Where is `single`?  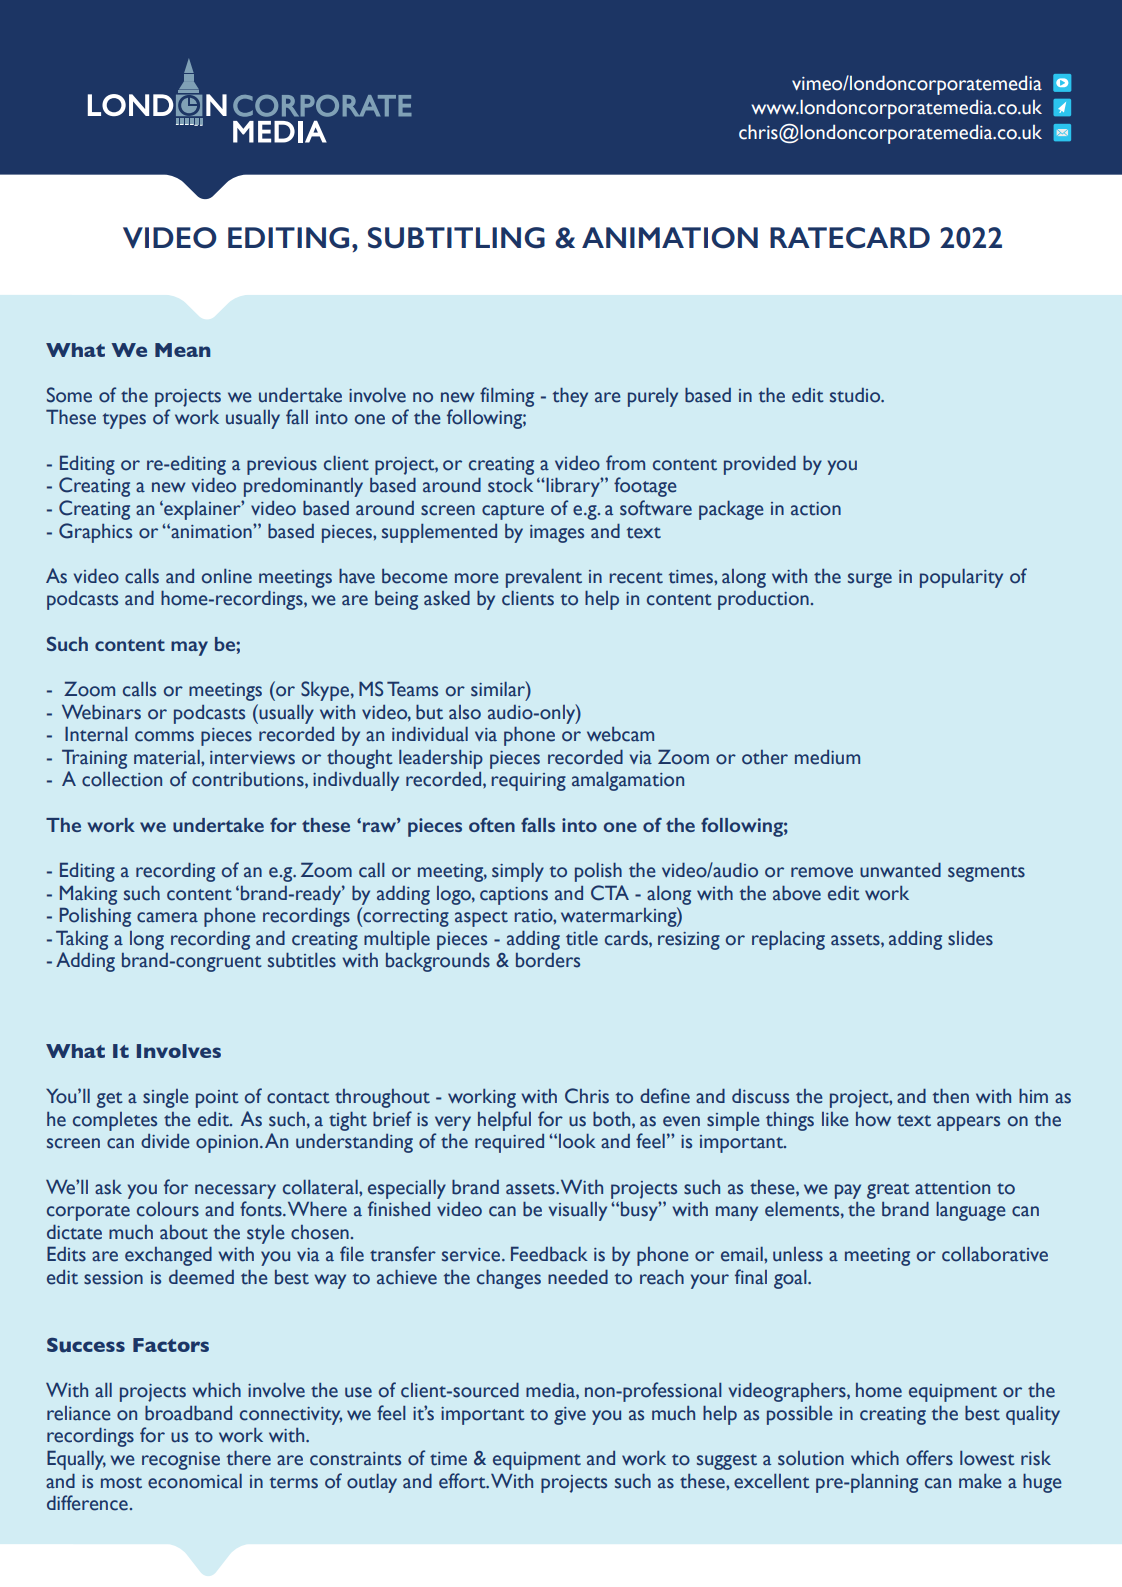 single is located at coordinates (165, 1098).
